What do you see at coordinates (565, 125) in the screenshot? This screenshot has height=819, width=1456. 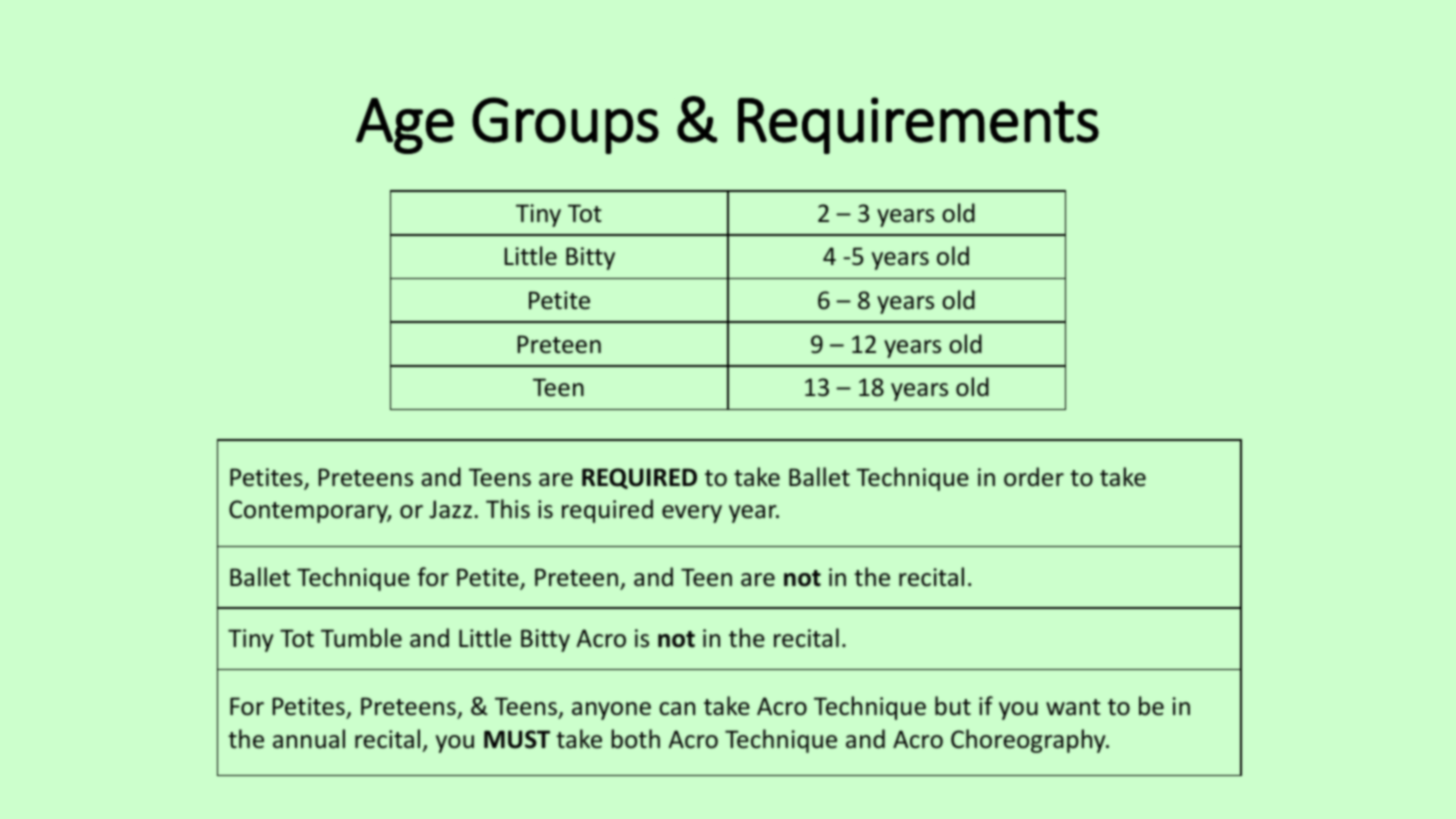 I see `Groups` at bounding box center [565, 125].
